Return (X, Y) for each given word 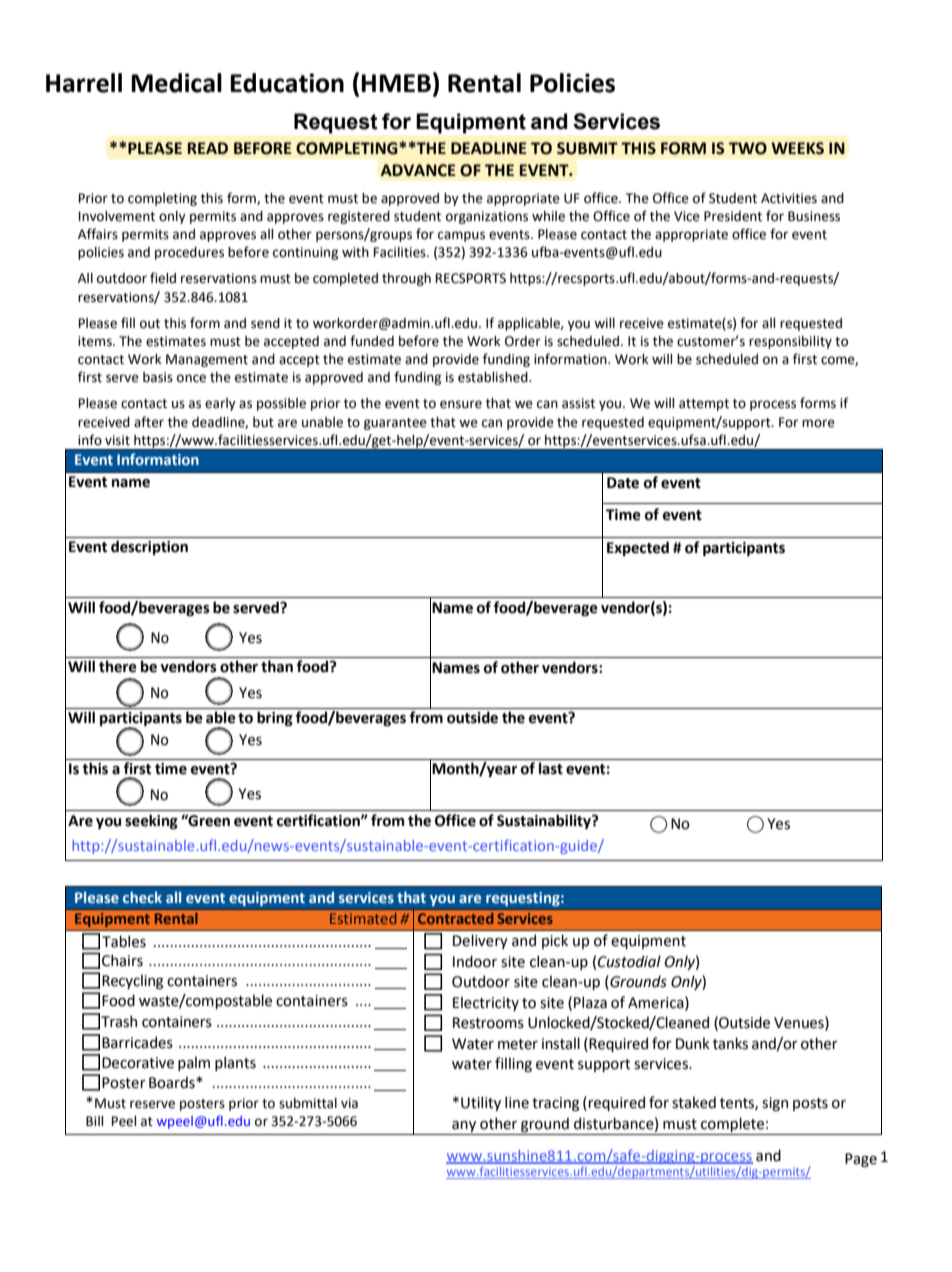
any (464, 1128)
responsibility (790, 342)
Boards (173, 1082)
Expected (638, 548)
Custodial (629, 961)
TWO (748, 148)
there (118, 666)
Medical (176, 83)
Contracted (456, 918)
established (494, 377)
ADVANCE (418, 170)
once (191, 378)
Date (623, 483)
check (142, 897)
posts (810, 1104)
